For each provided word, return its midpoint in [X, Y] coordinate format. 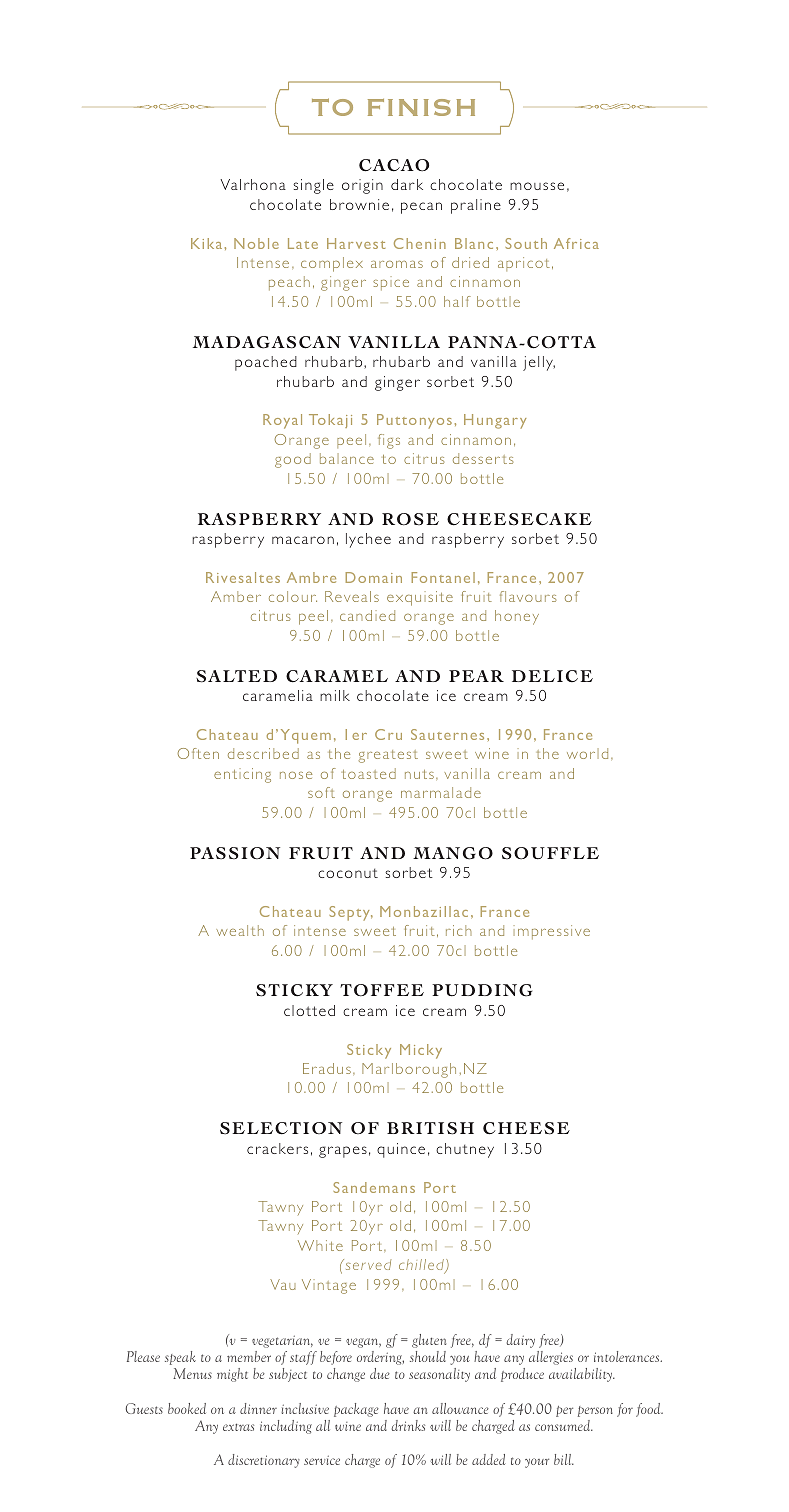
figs [389, 441]
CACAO [394, 165]
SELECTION [281, 1128]
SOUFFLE [550, 853]
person [595, 1411]
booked [187, 1408]
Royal [282, 421]
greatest [388, 756]
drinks [408, 1425]
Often [198, 753]
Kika [206, 243]
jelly [539, 363]
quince [401, 1150]
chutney [465, 1150]
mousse [537, 186]
